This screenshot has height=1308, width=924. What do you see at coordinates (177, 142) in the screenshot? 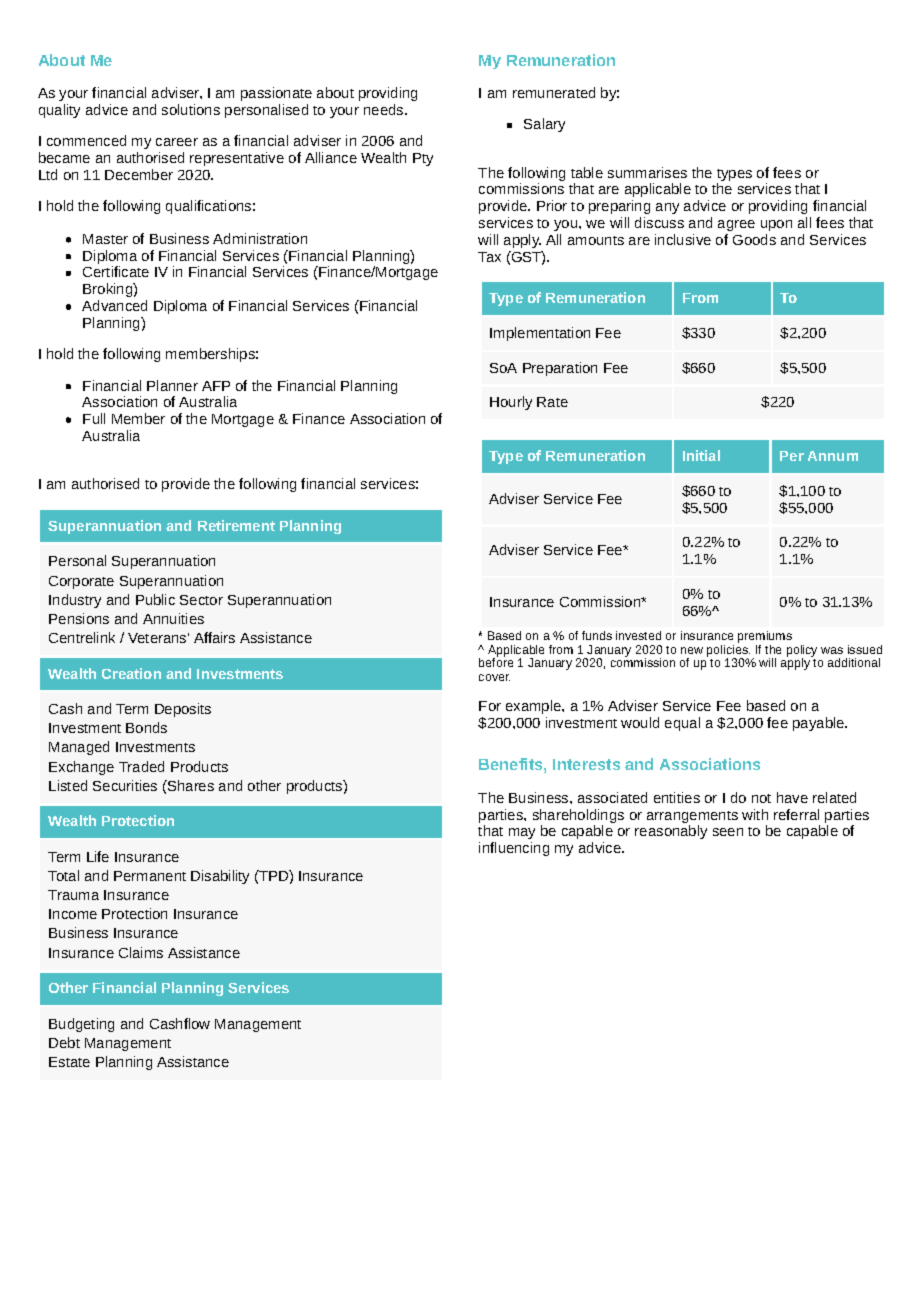
I see `career` at bounding box center [177, 142].
